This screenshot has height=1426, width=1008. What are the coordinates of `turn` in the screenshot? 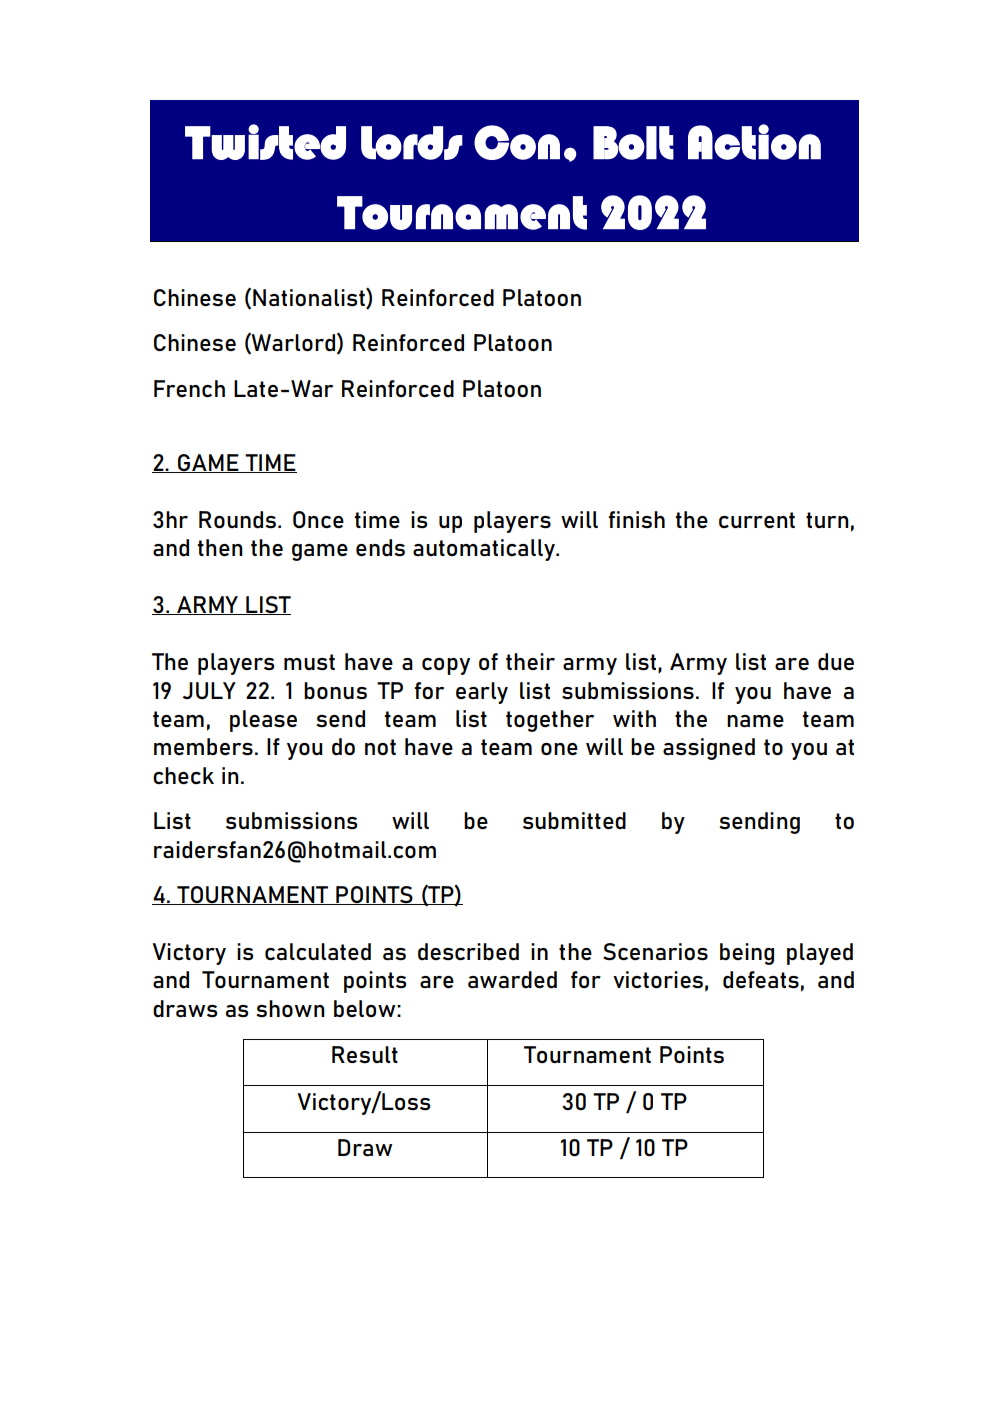 It's located at (827, 520).
